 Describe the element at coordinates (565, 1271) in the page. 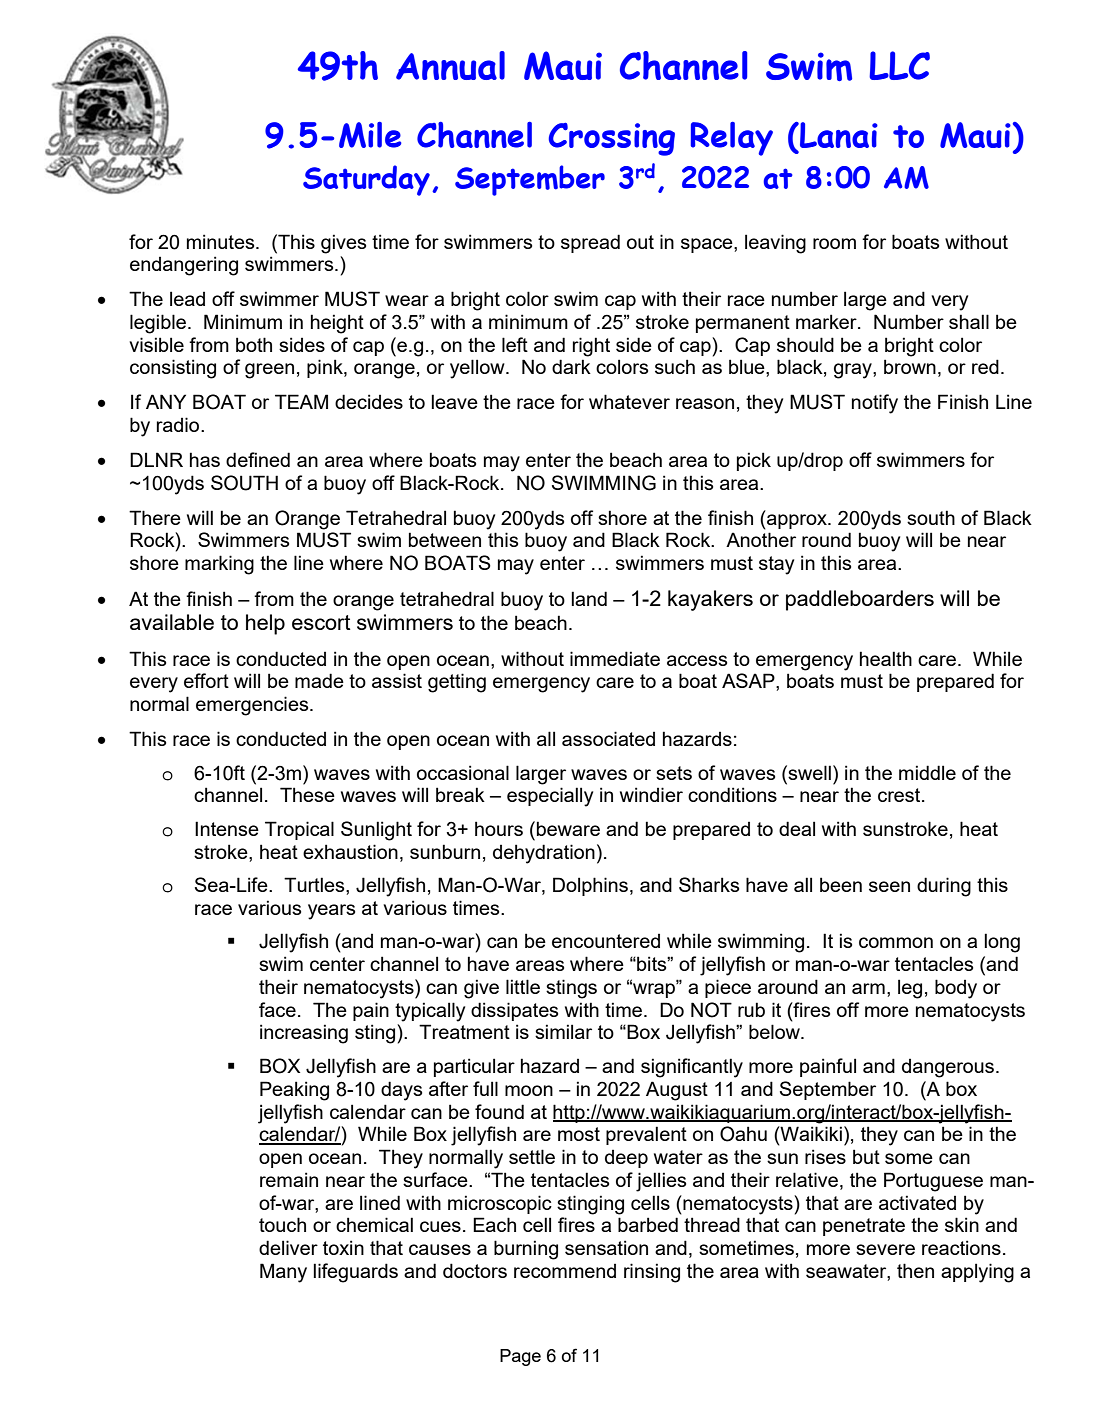

I see `recommend` at that location.
